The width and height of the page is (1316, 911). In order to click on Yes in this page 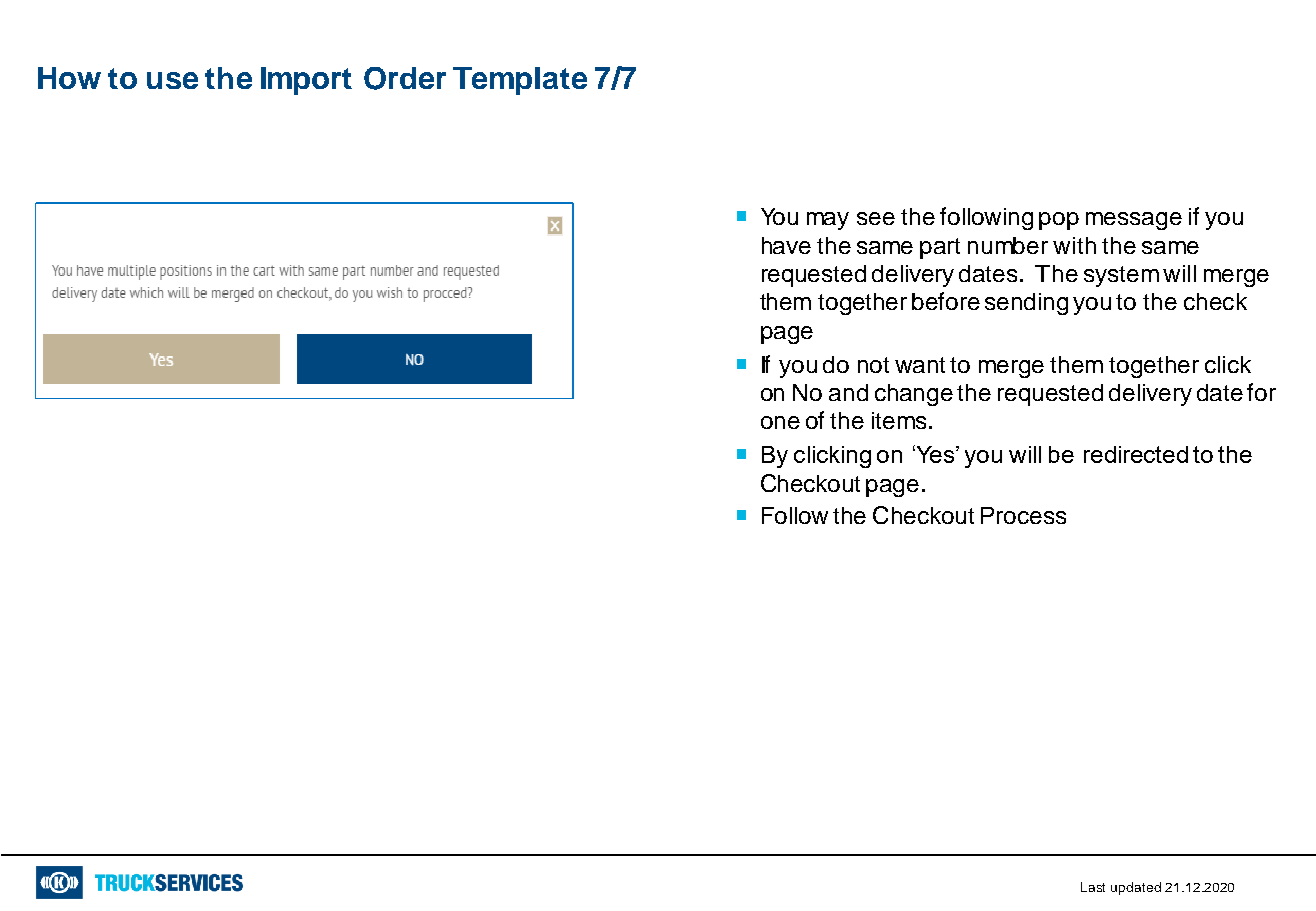, I will do `click(935, 454)`.
